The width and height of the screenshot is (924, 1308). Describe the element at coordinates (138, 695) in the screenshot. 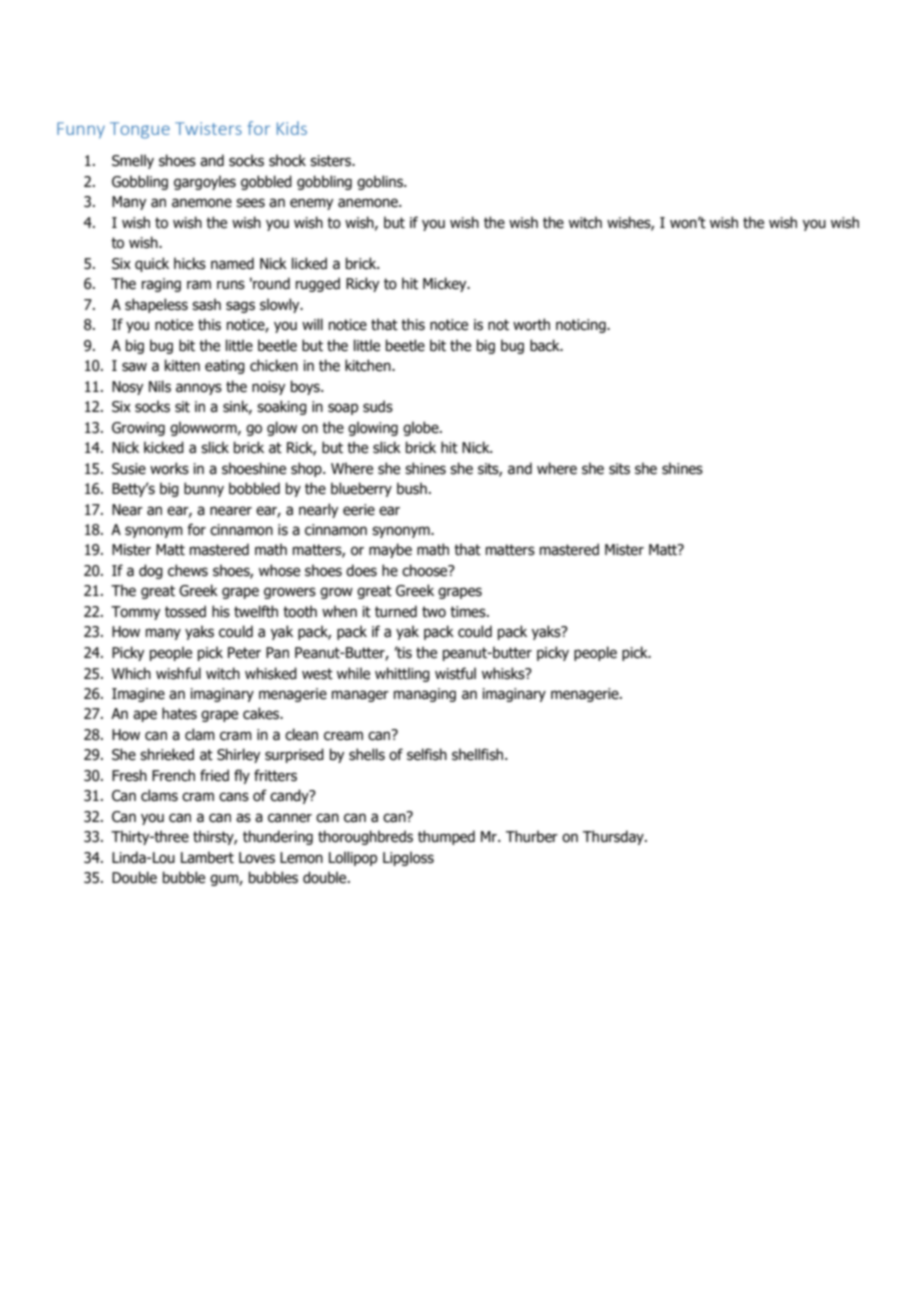

I see `Imagine` at that location.
